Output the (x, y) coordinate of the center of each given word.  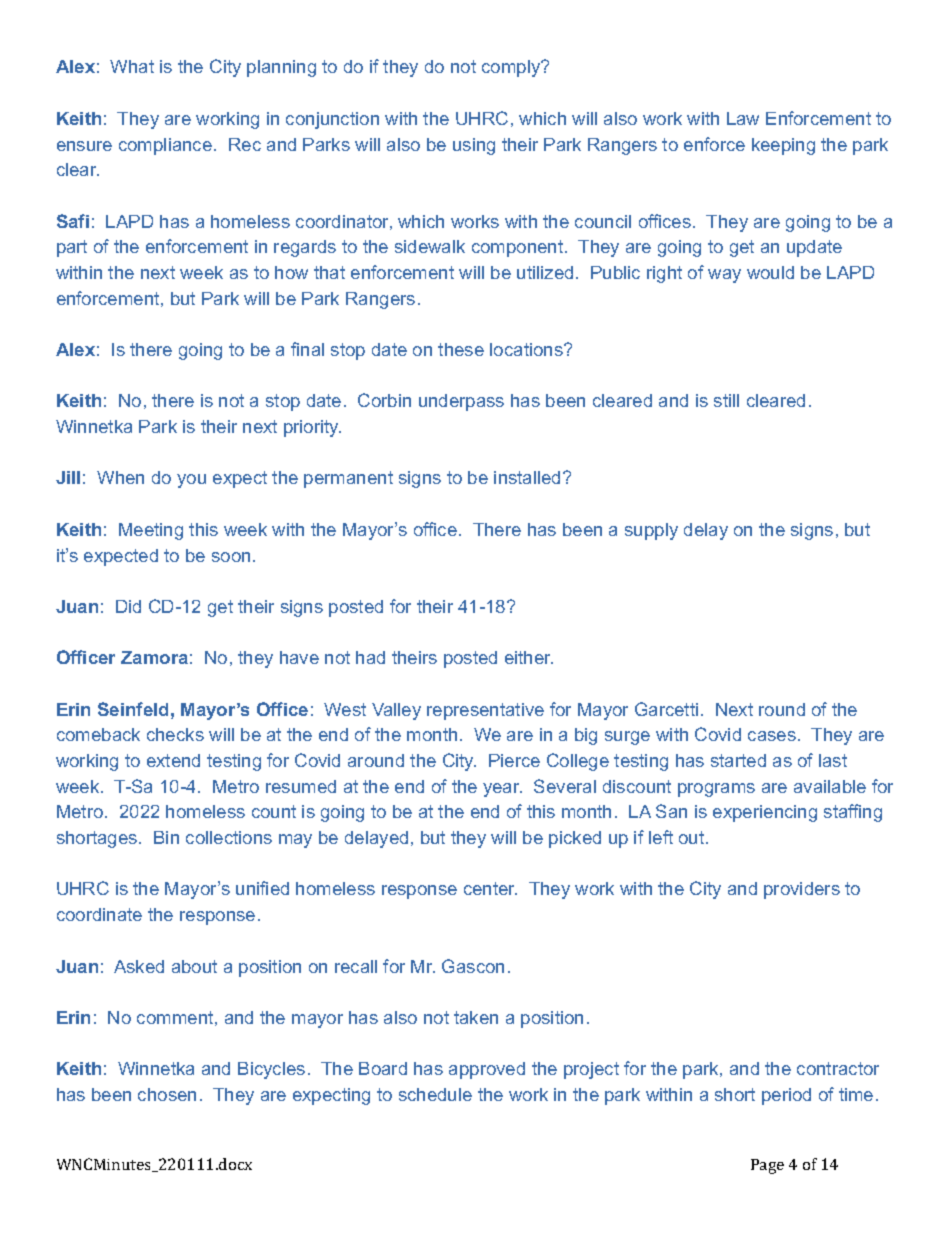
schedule (435, 1094)
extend (173, 760)
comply (512, 68)
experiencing (765, 813)
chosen (167, 1094)
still (726, 400)
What (132, 66)
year (502, 790)
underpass (461, 402)
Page (767, 1166)
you (191, 481)
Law (743, 118)
